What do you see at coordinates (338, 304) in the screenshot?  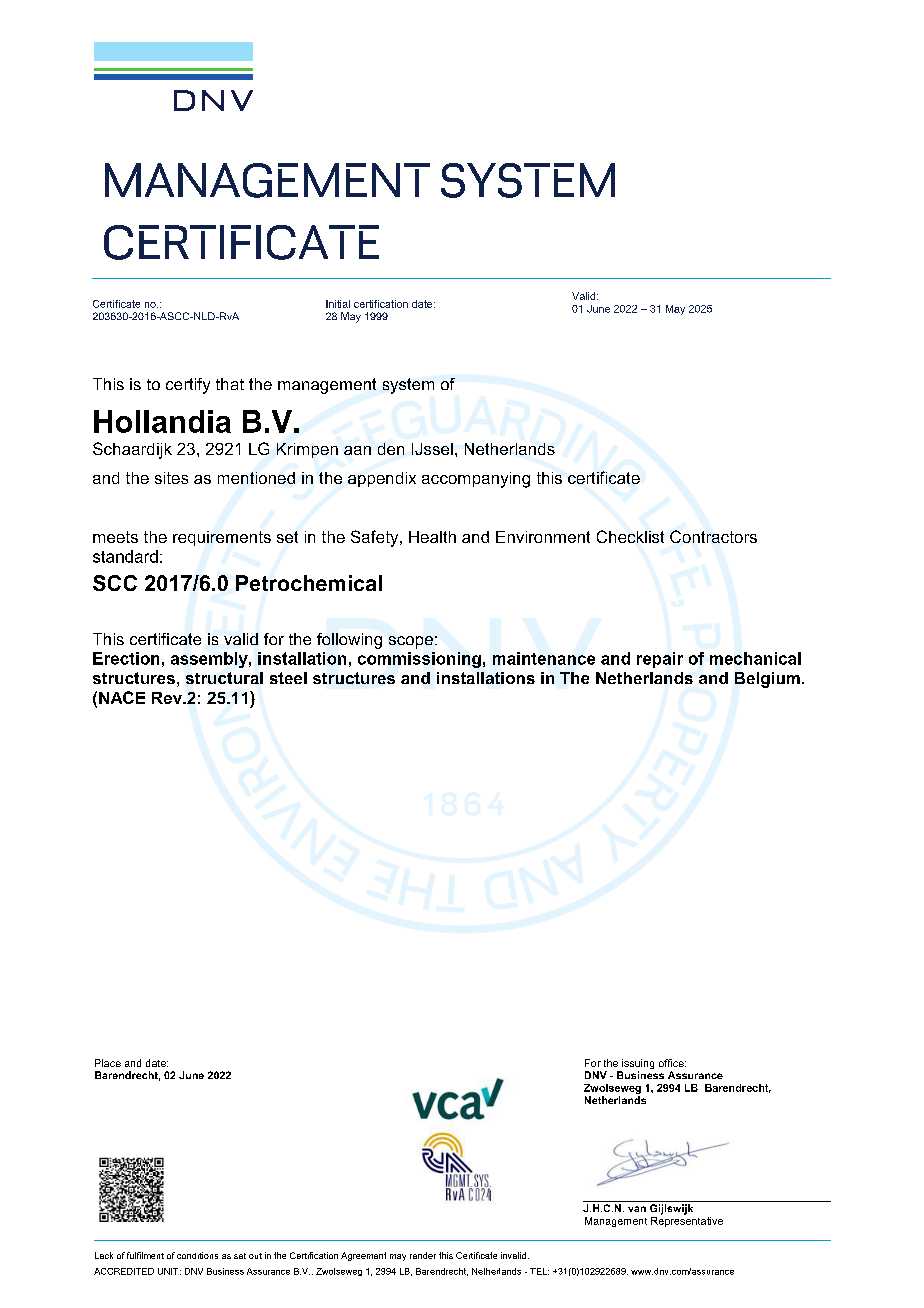 I see `Initial` at bounding box center [338, 304].
